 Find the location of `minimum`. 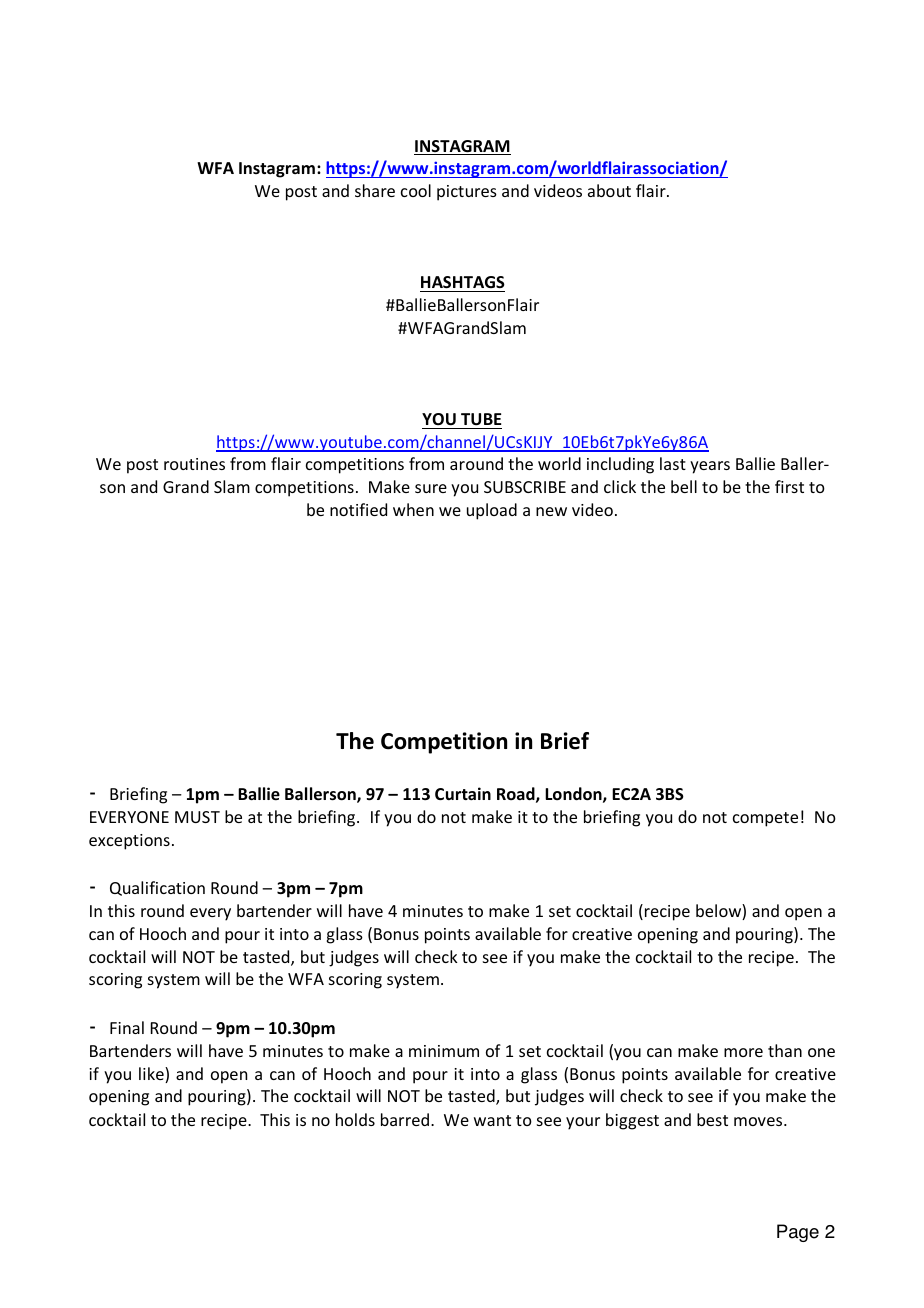

minimum is located at coordinates (444, 1051).
